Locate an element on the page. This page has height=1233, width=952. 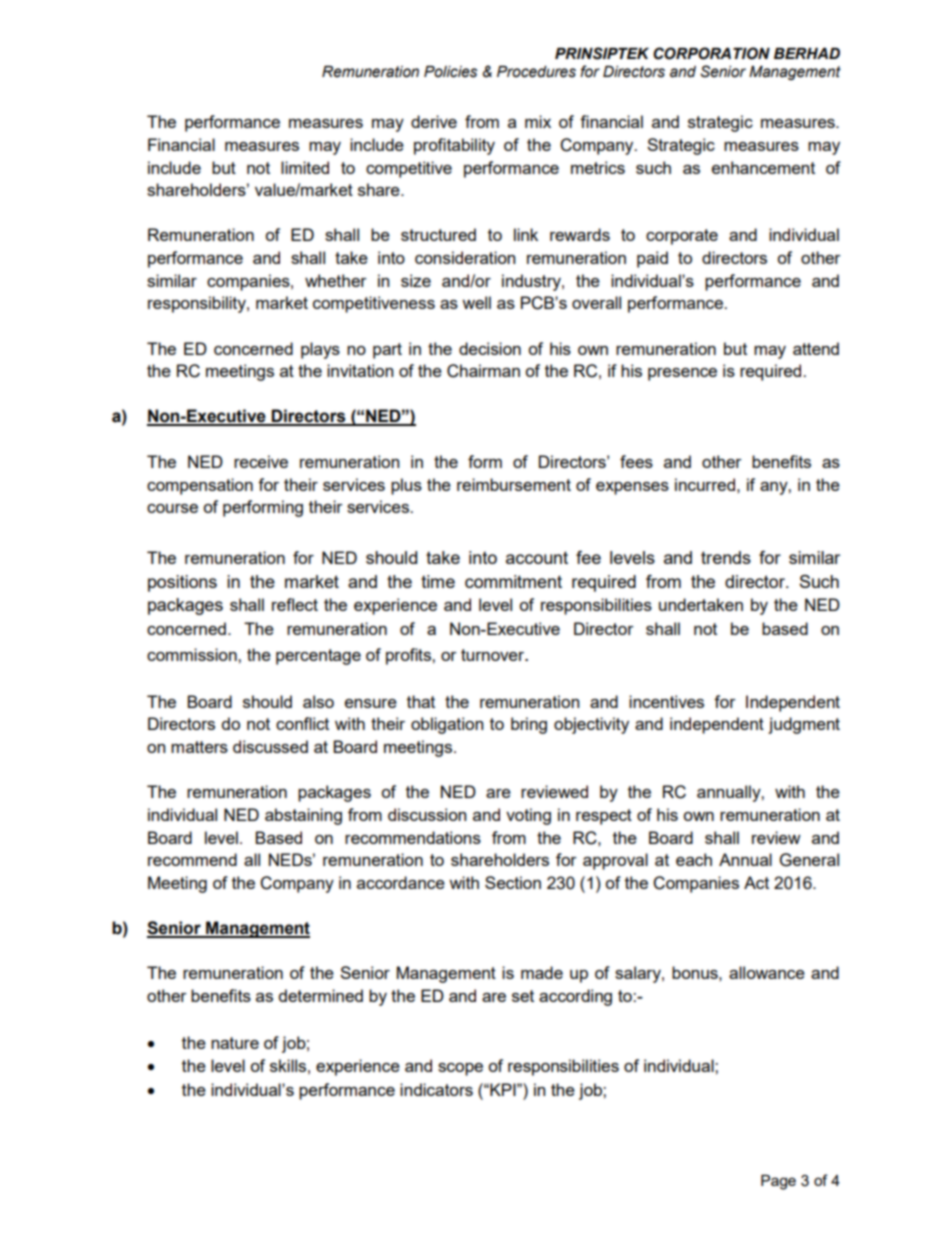
discussed is located at coordinates (270, 746).
